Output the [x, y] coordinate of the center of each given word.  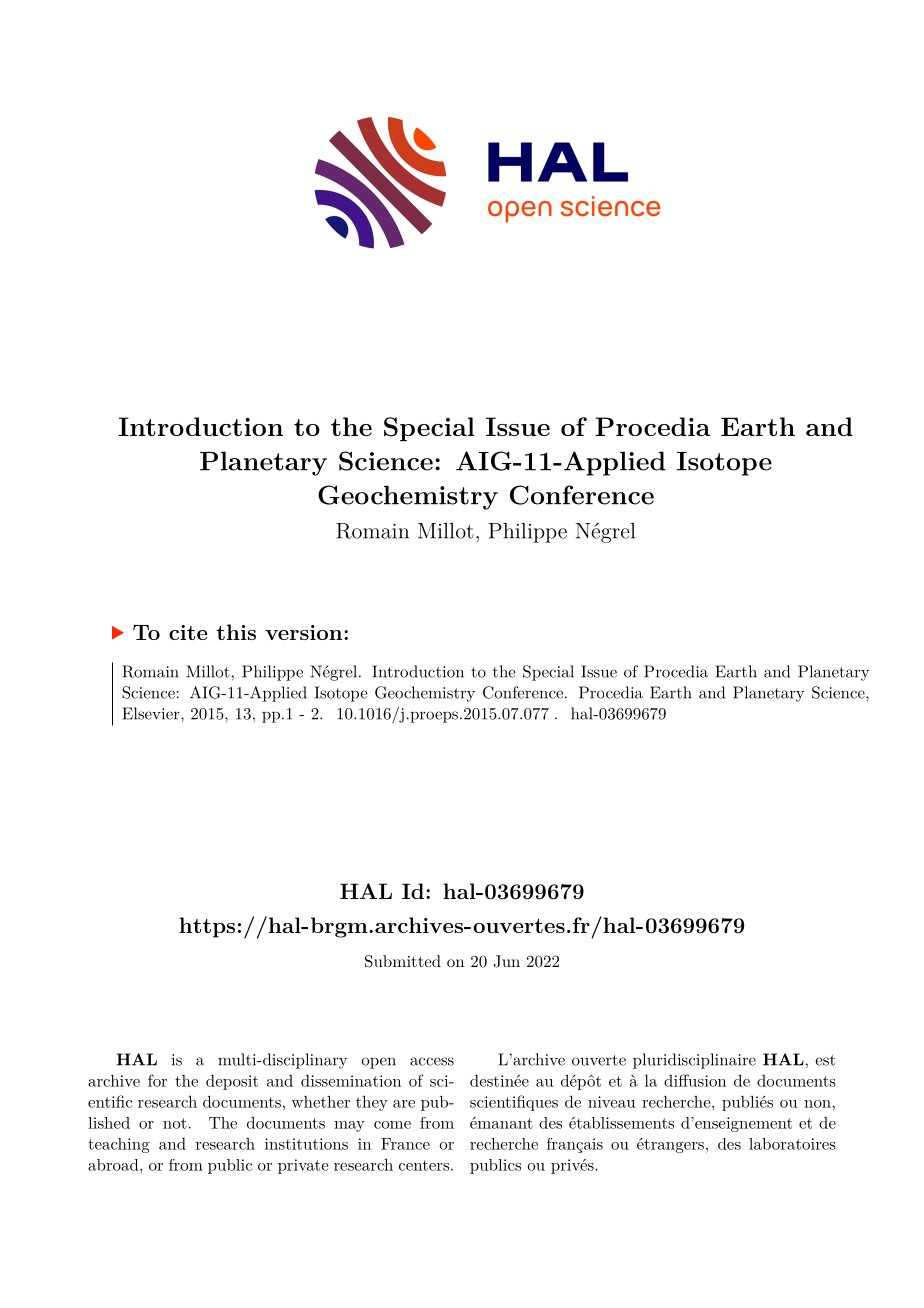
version [305, 632]
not [175, 1123]
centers [424, 1165]
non [818, 1104]
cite [188, 632]
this [236, 632]
